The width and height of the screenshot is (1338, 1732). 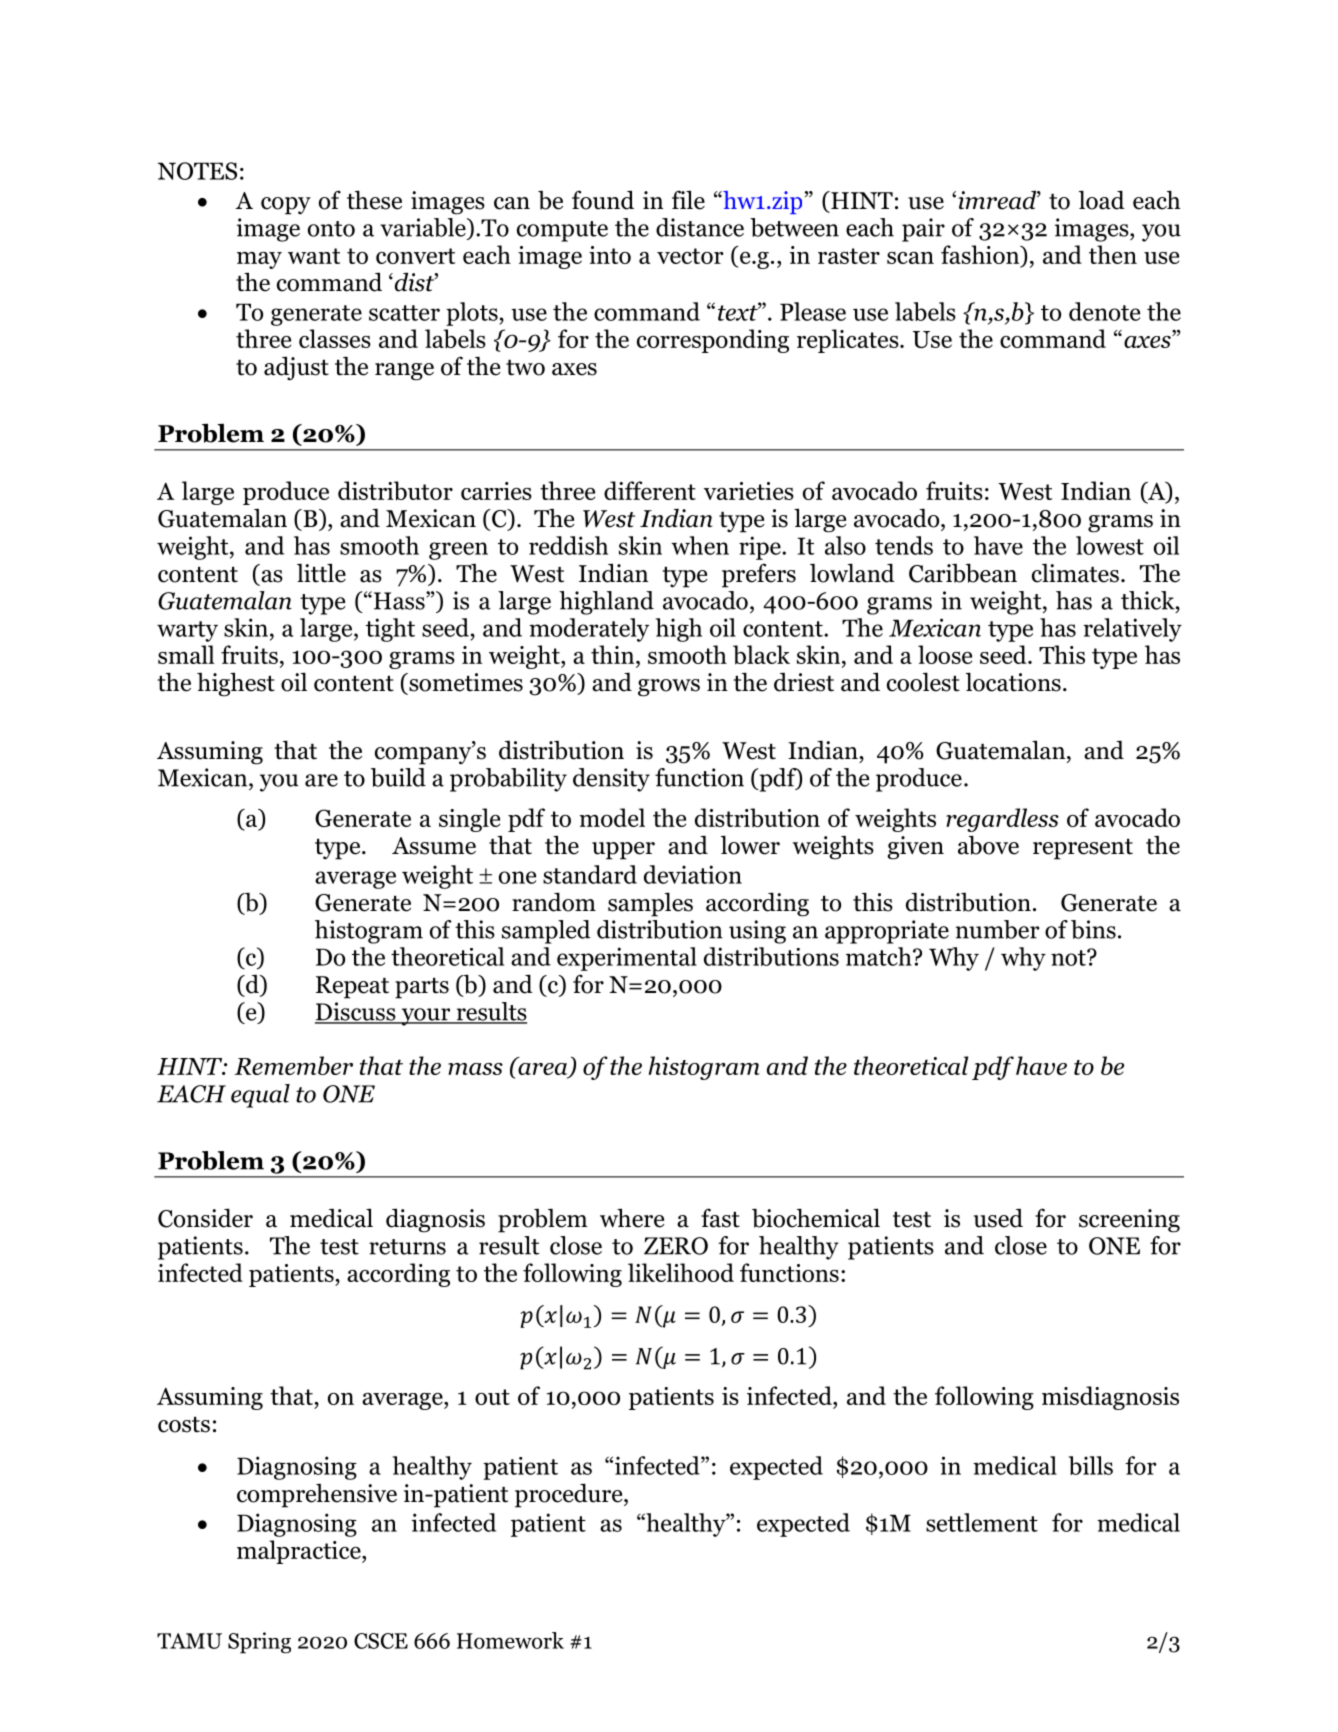 What do you see at coordinates (963, 573) in the screenshot?
I see `Caribbean` at bounding box center [963, 573].
